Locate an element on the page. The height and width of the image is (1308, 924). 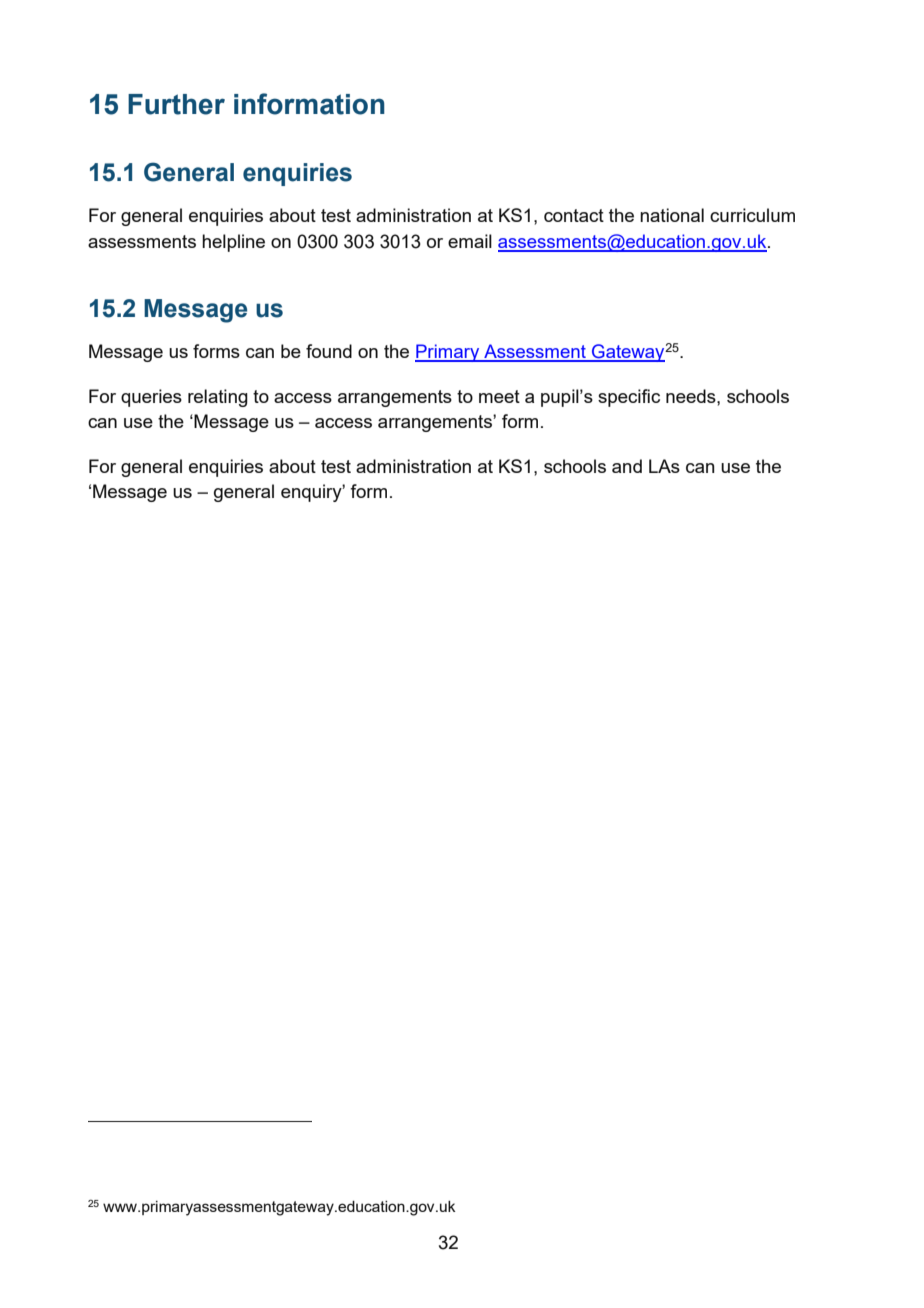
needs is located at coordinates (692, 396).
